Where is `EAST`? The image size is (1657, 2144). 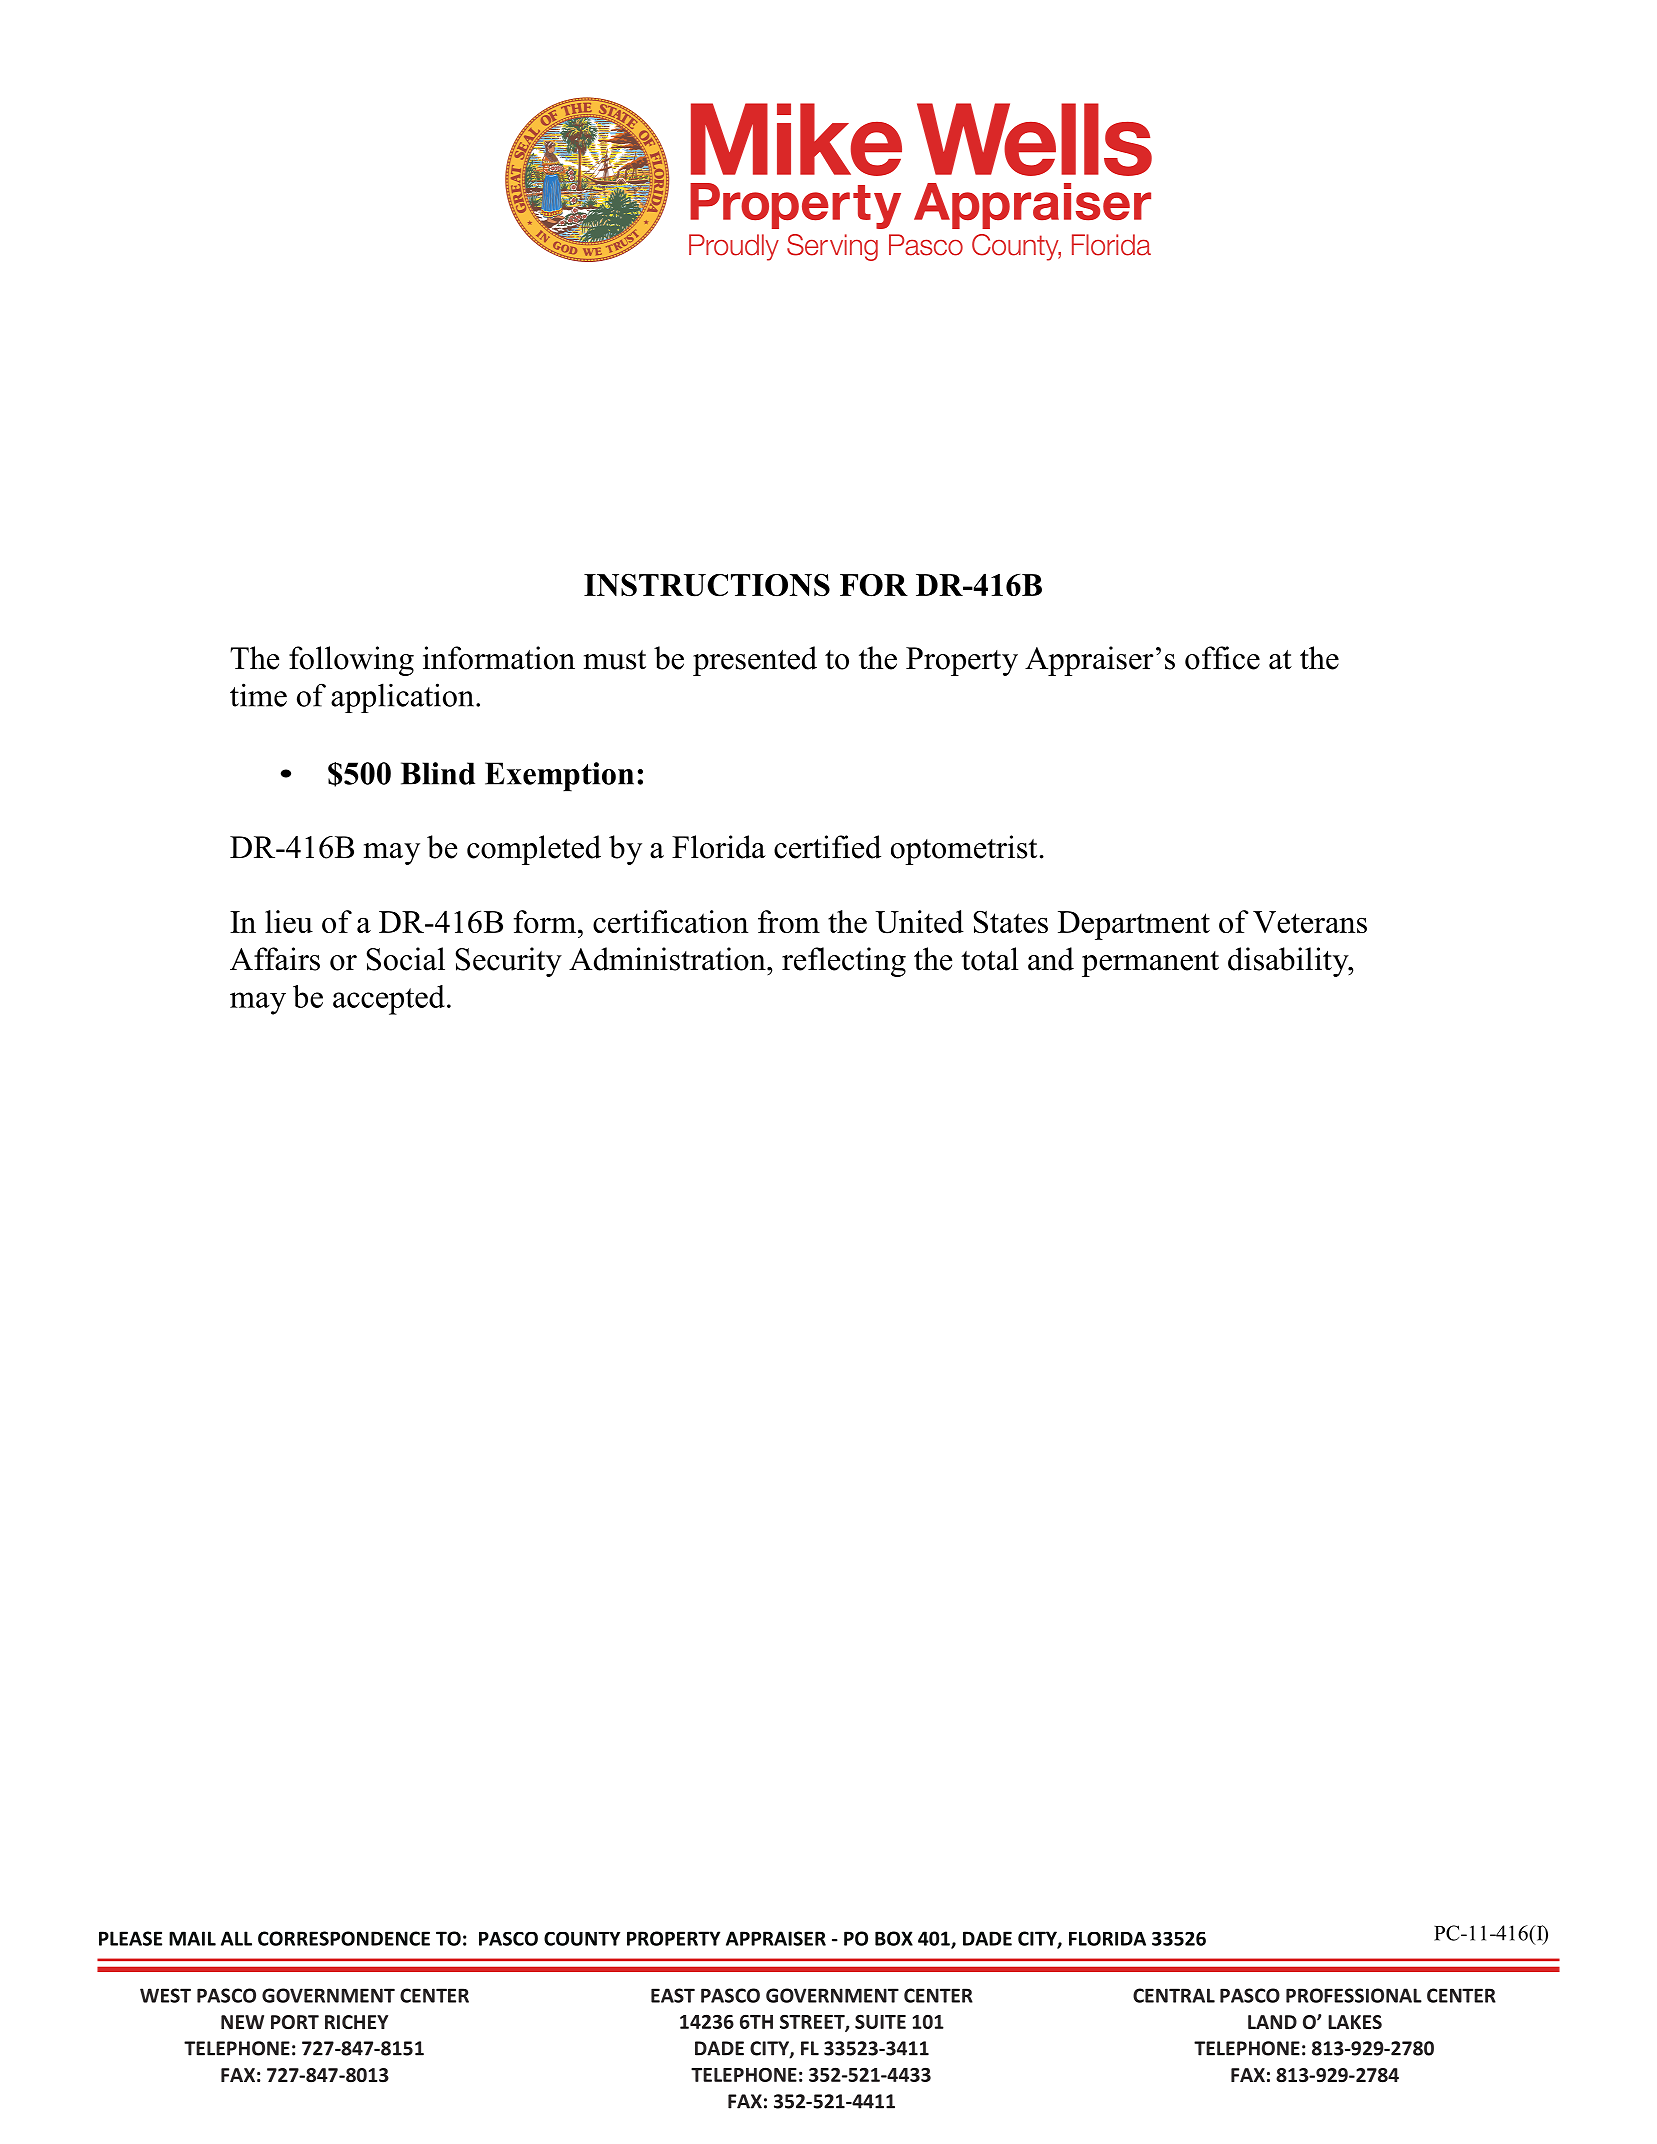 EAST is located at coordinates (673, 1995).
